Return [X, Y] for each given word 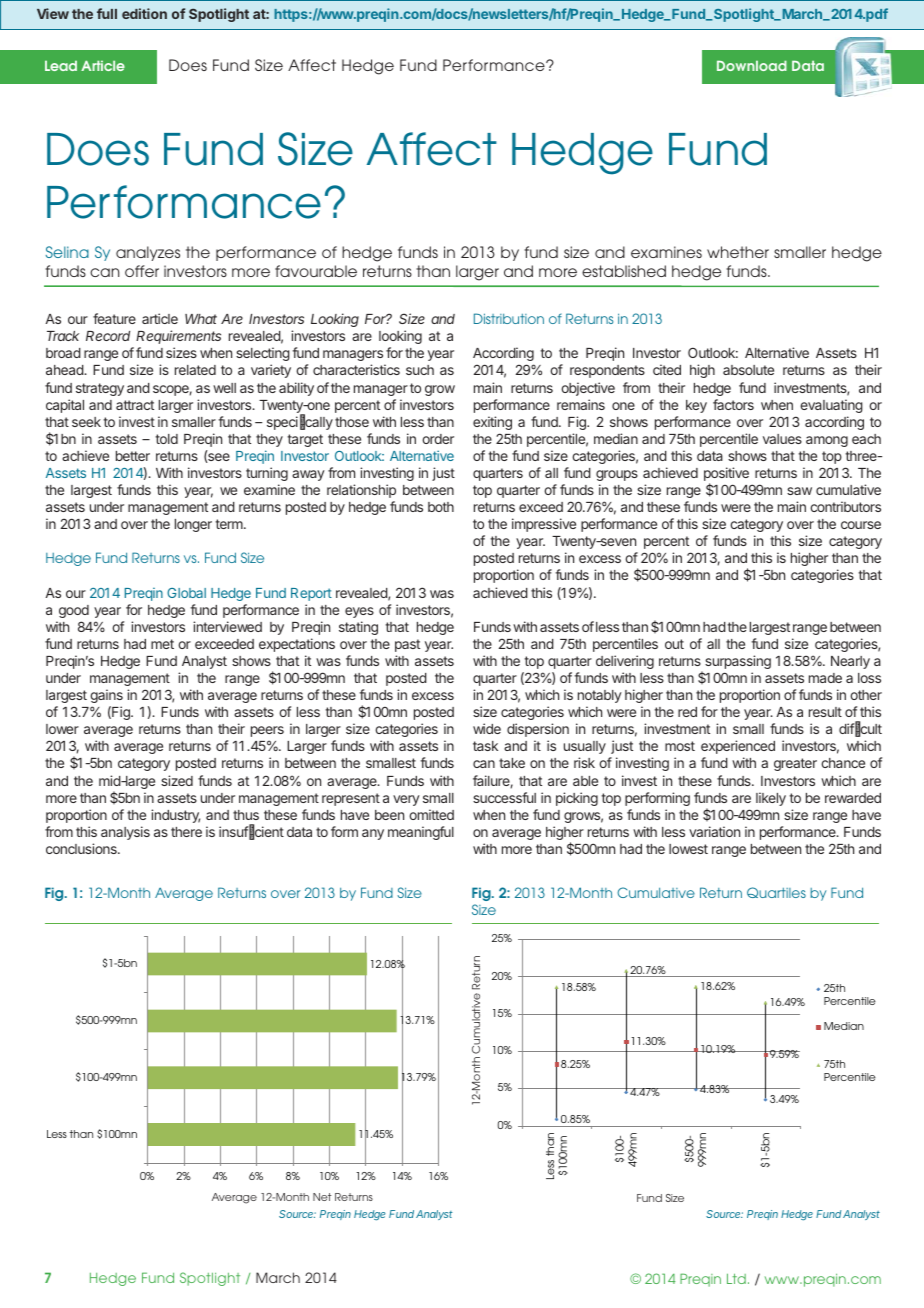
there [186, 832]
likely [771, 799]
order [438, 439]
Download [752, 65]
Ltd [736, 1278]
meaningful [421, 833]
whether [738, 252]
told [166, 439]
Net [322, 1197]
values [782, 439]
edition [144, 13]
